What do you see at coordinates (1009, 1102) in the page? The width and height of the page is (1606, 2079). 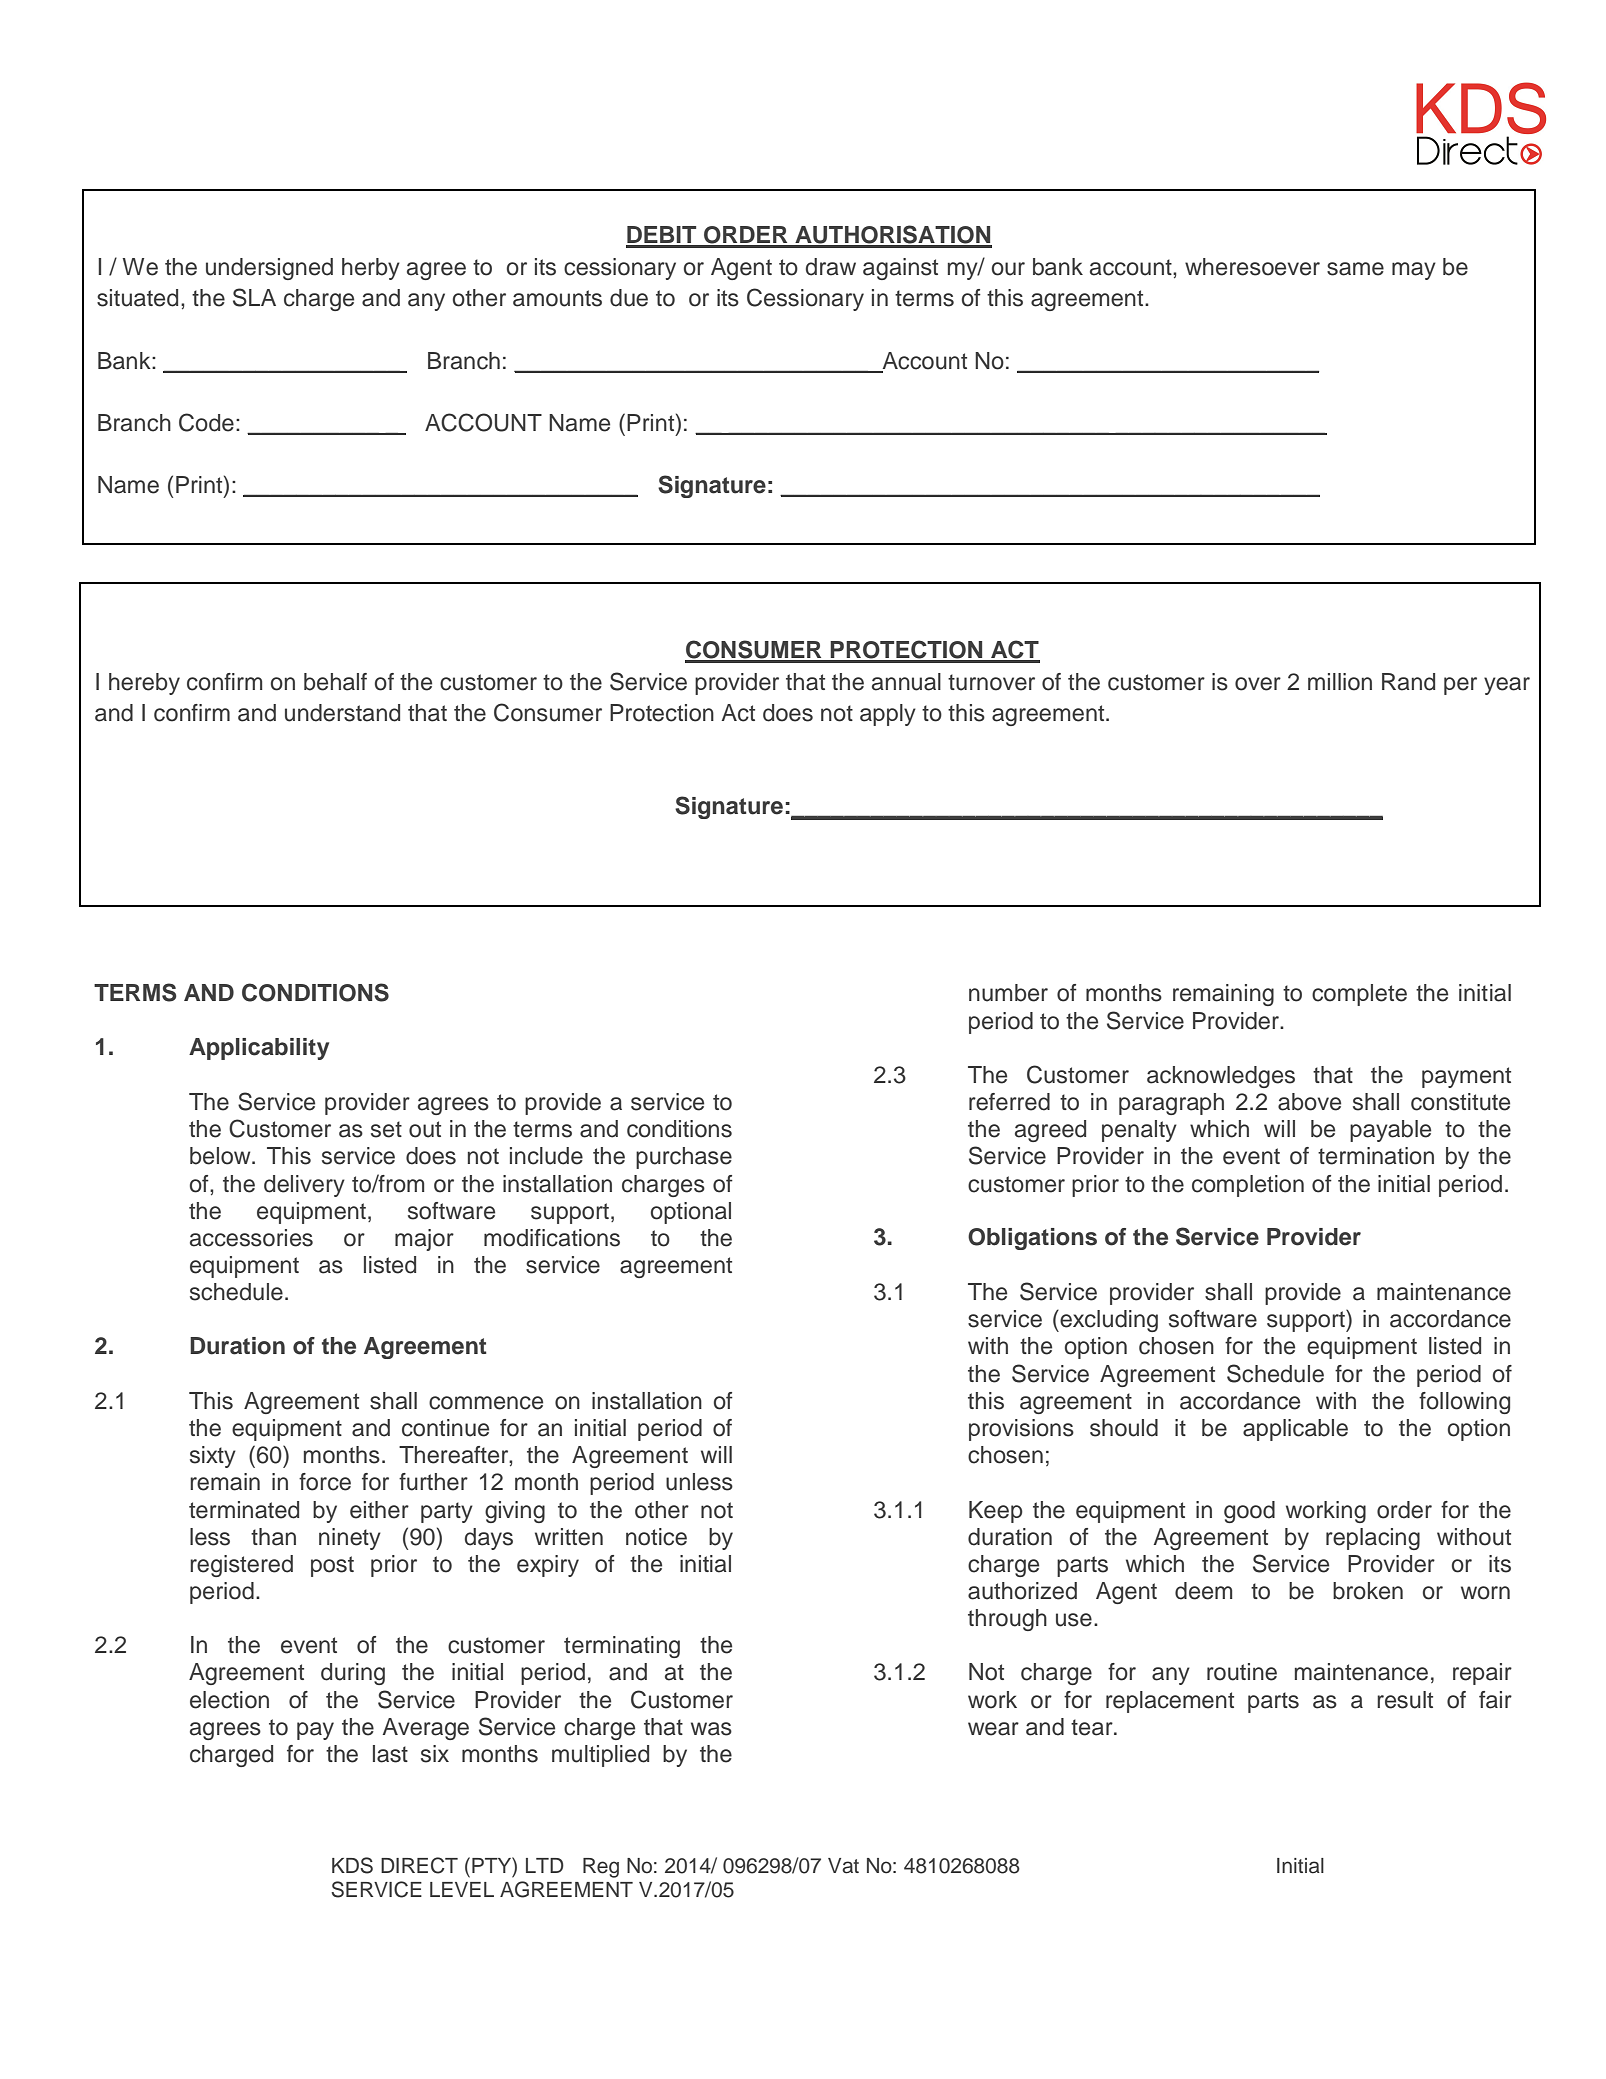 I see `referred` at bounding box center [1009, 1102].
